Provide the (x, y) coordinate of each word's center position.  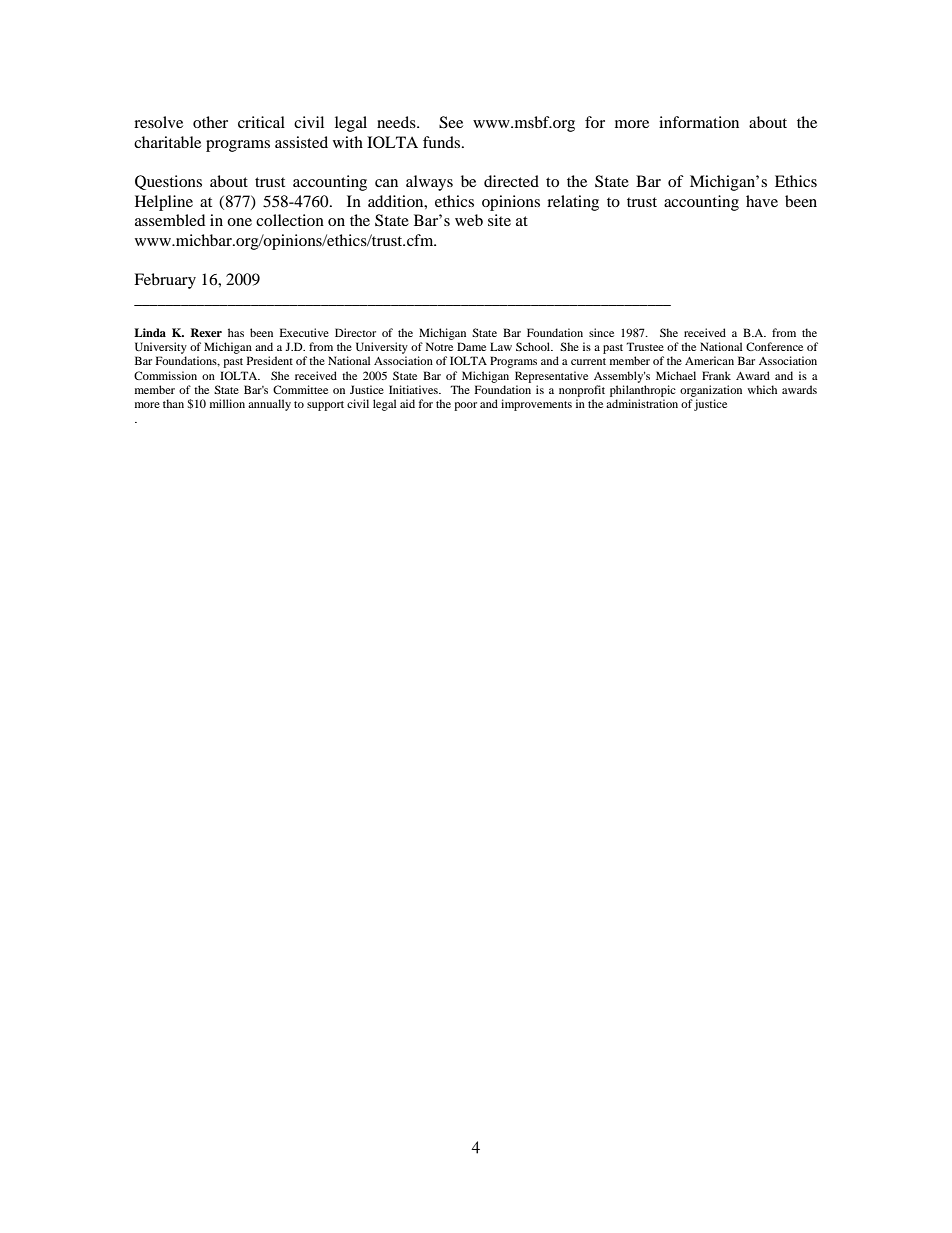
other (210, 122)
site (499, 220)
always (429, 183)
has (236, 332)
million (227, 403)
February (165, 281)
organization (711, 391)
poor (465, 406)
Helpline (164, 203)
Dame (471, 346)
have (762, 201)
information (699, 122)
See (451, 122)
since (601, 332)
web (469, 220)
